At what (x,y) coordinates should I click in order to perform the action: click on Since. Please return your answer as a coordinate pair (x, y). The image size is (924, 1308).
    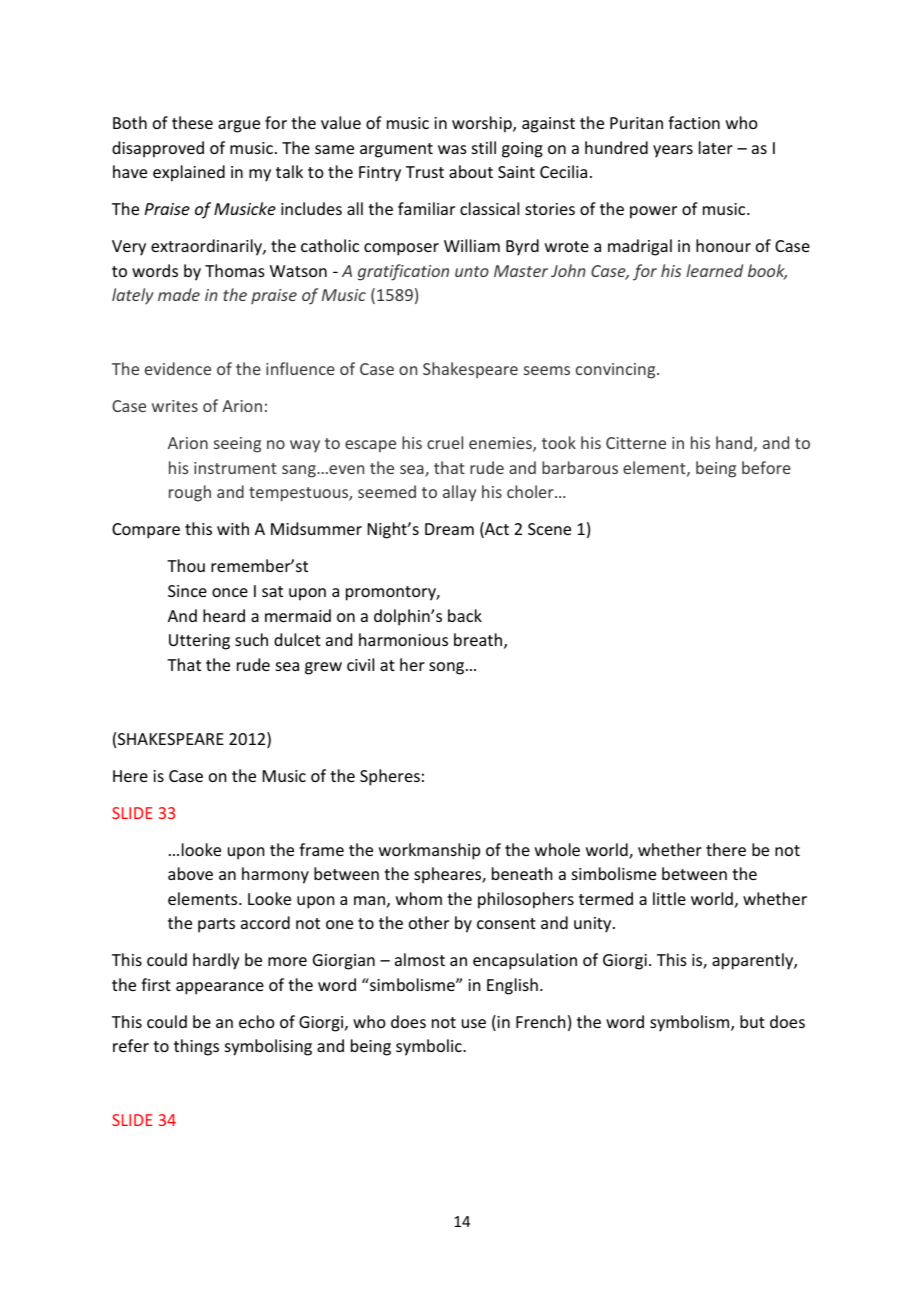
    Looking at the image, I should click on (187, 591).
